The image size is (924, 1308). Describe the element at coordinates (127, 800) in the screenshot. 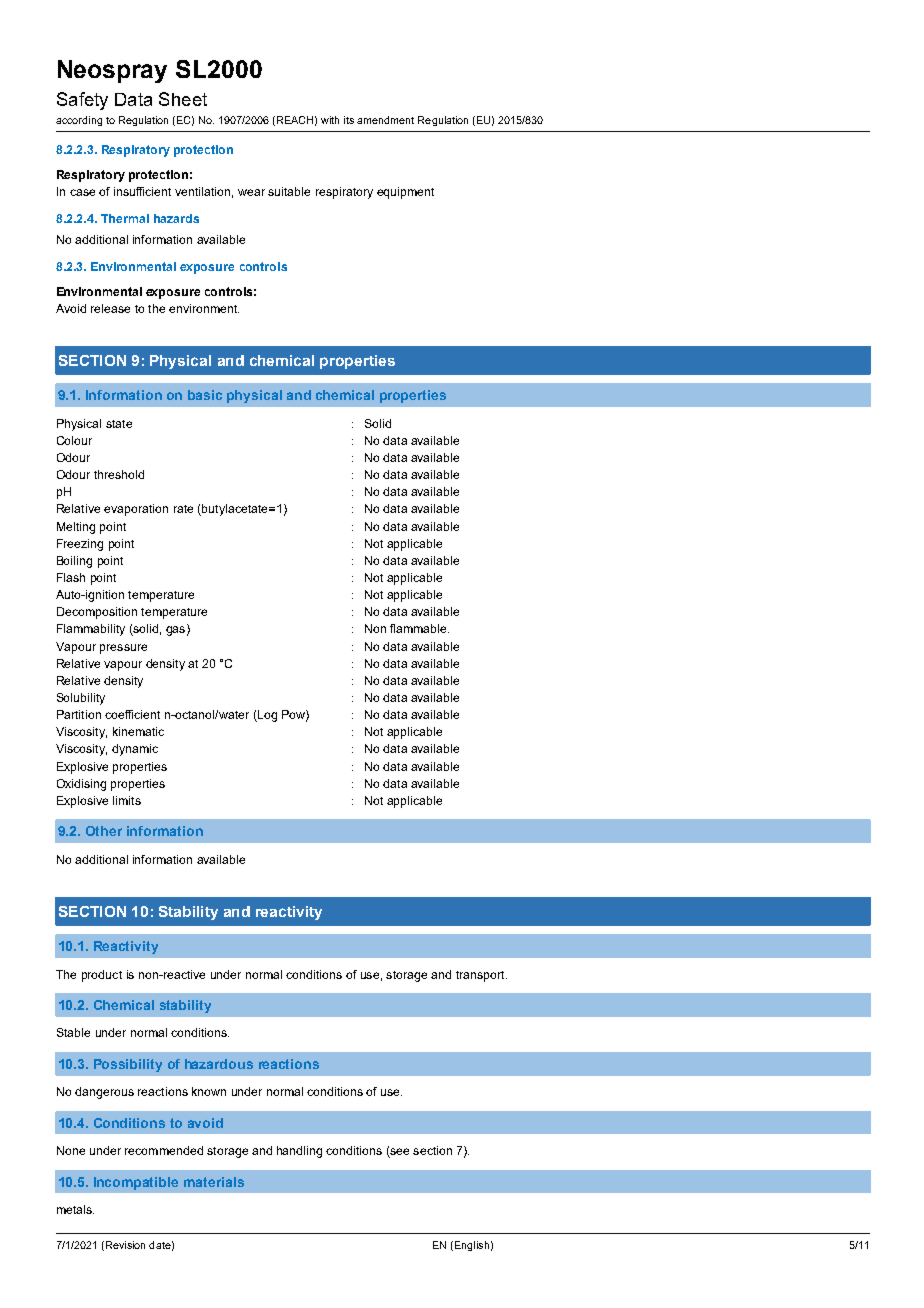

I see `limits` at that location.
